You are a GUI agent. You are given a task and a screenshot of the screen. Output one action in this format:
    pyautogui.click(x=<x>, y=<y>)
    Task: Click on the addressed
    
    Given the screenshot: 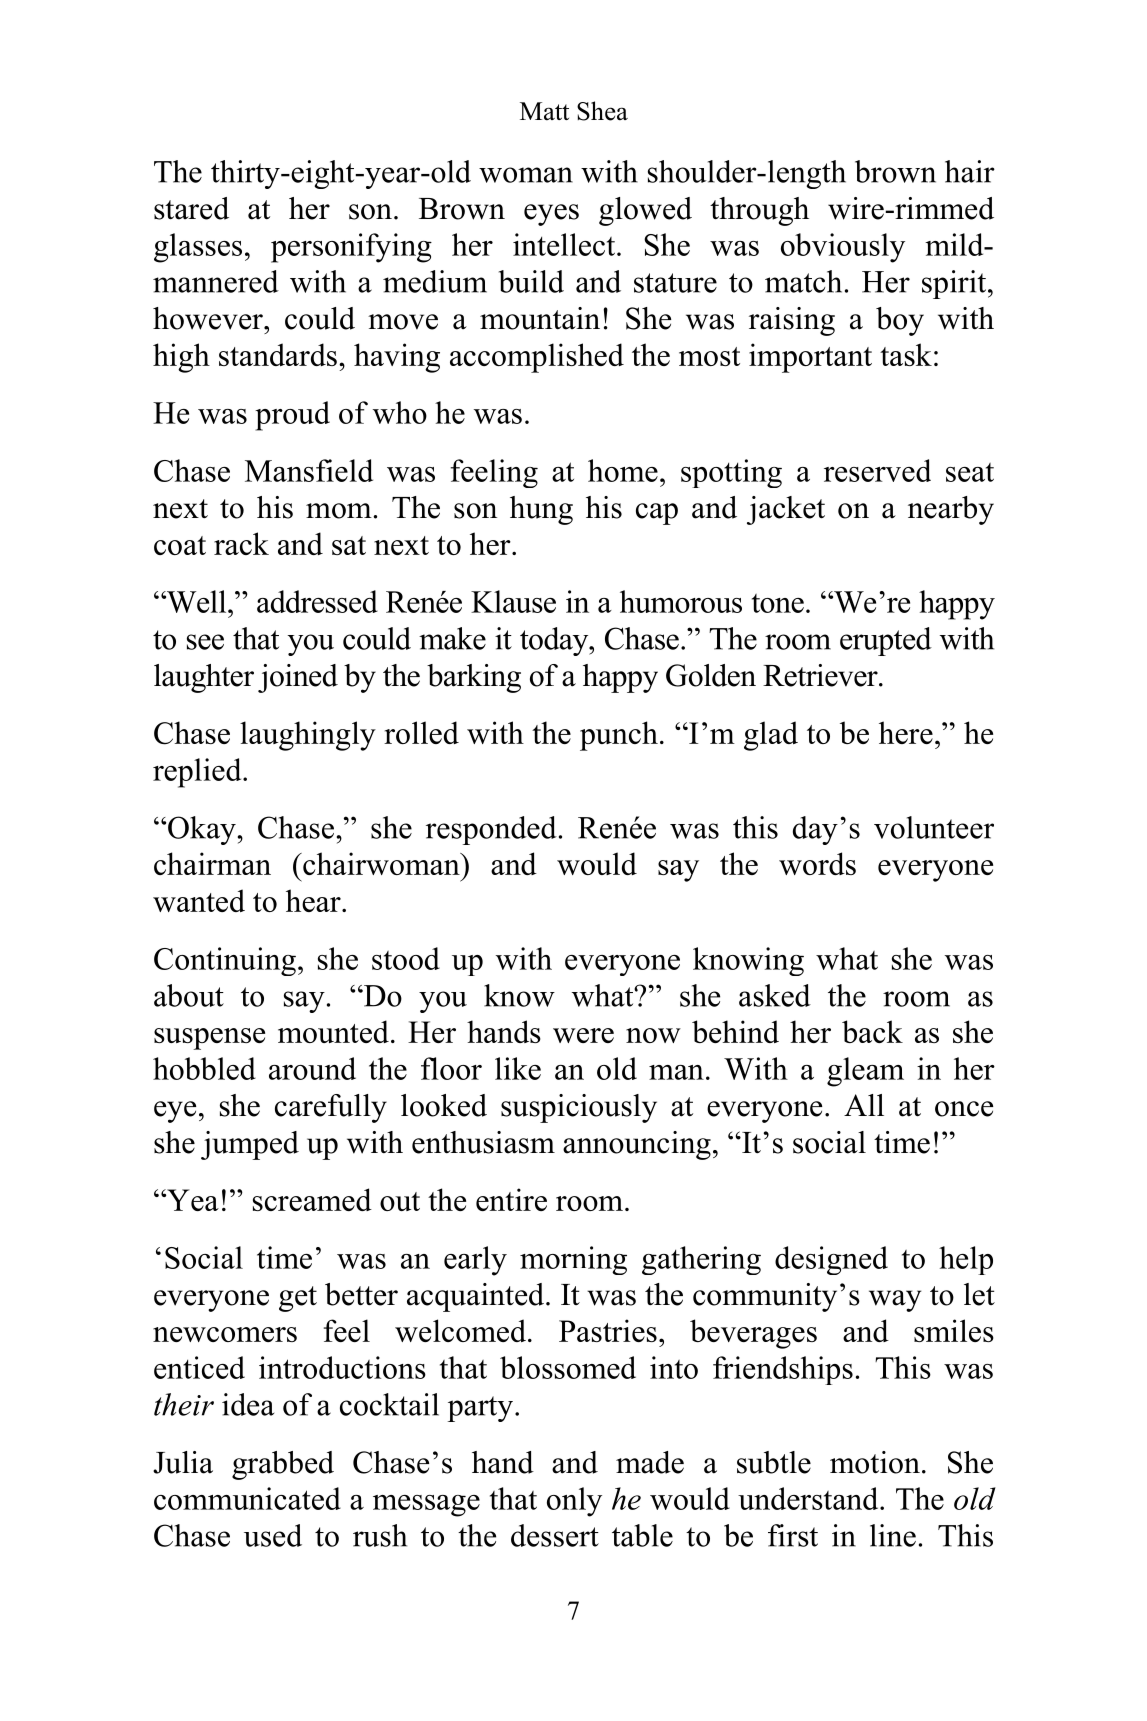 What is the action you would take?
    pyautogui.click(x=317, y=601)
